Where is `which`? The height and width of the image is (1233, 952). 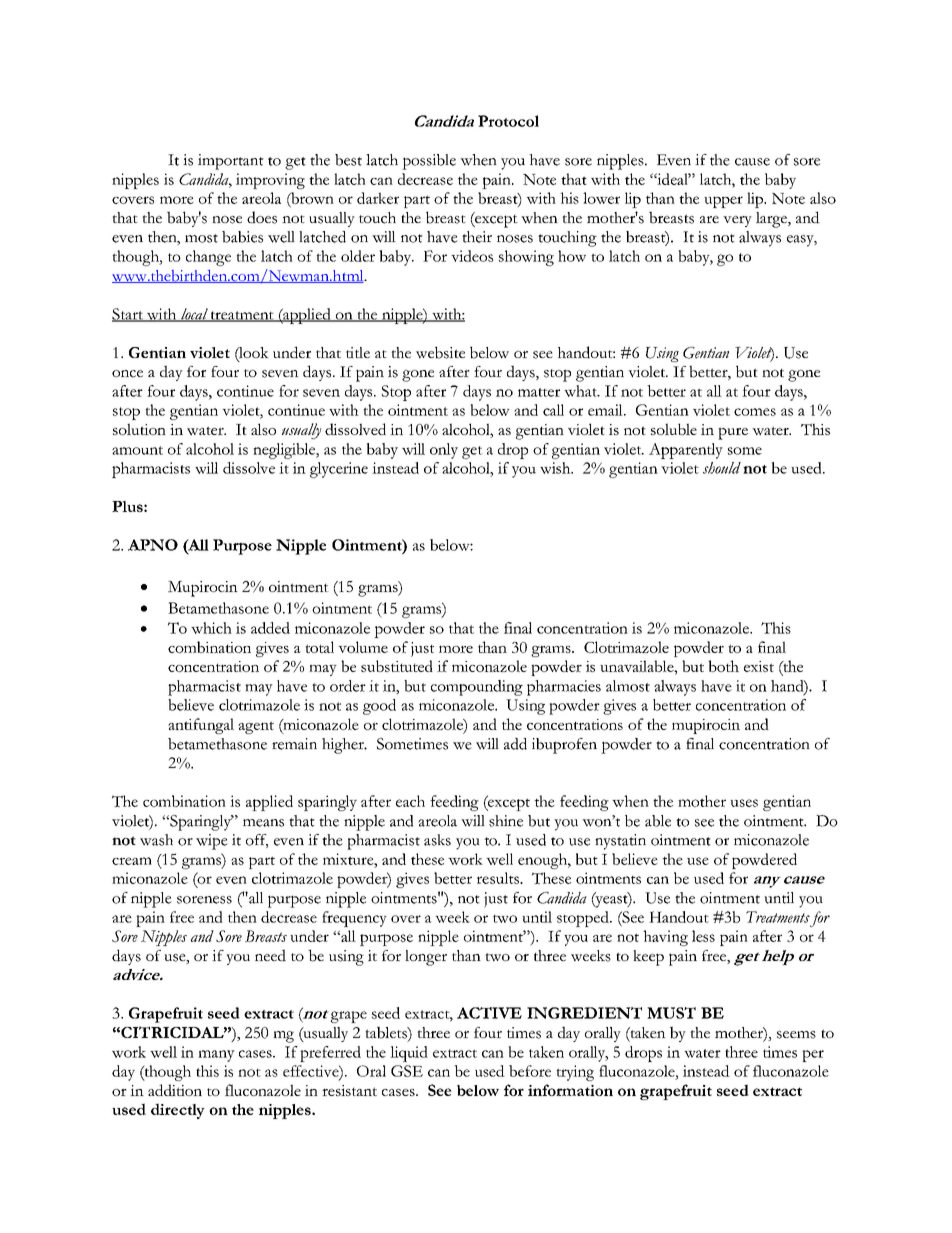
which is located at coordinates (211, 628).
